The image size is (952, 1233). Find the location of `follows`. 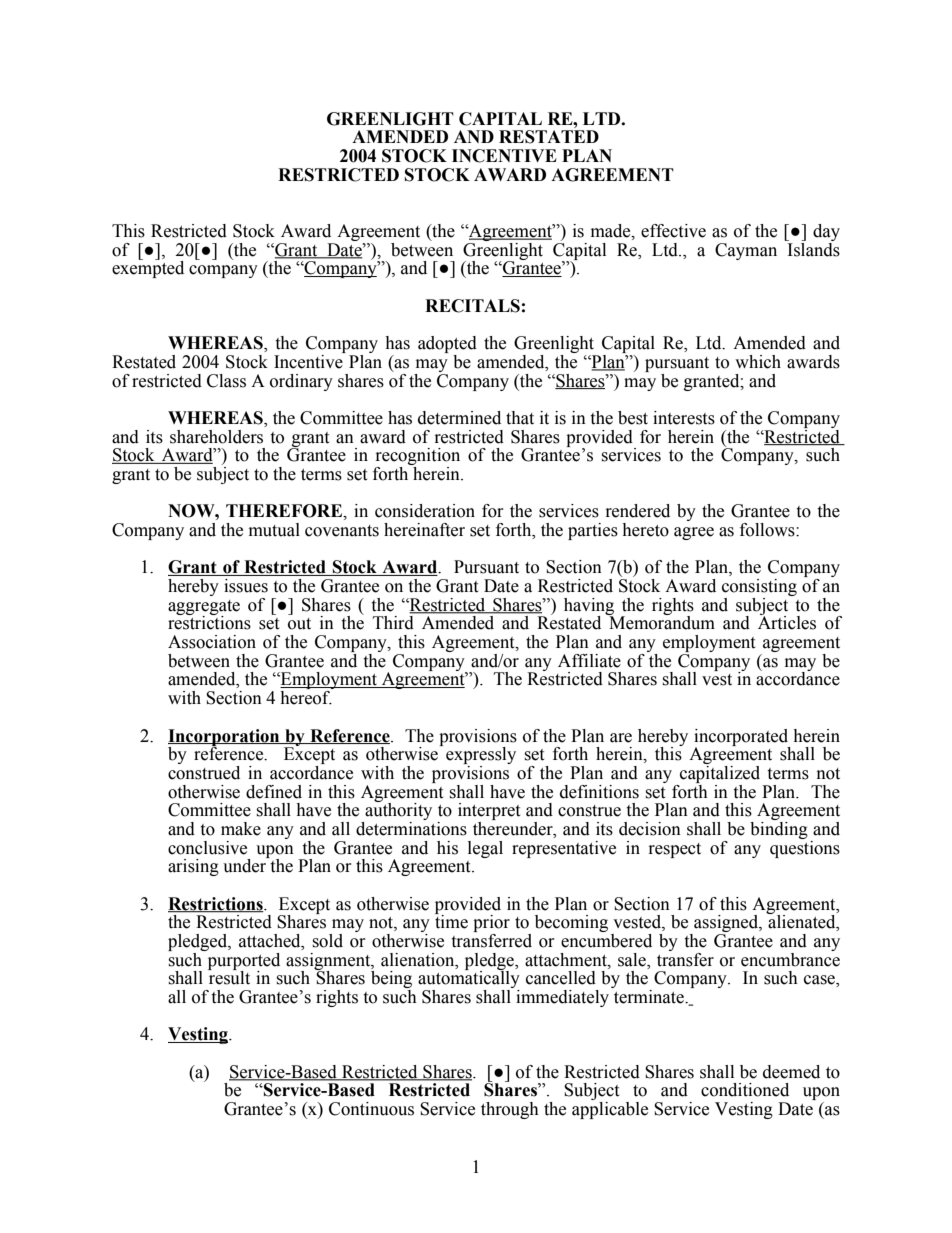

follows is located at coordinates (768, 530).
